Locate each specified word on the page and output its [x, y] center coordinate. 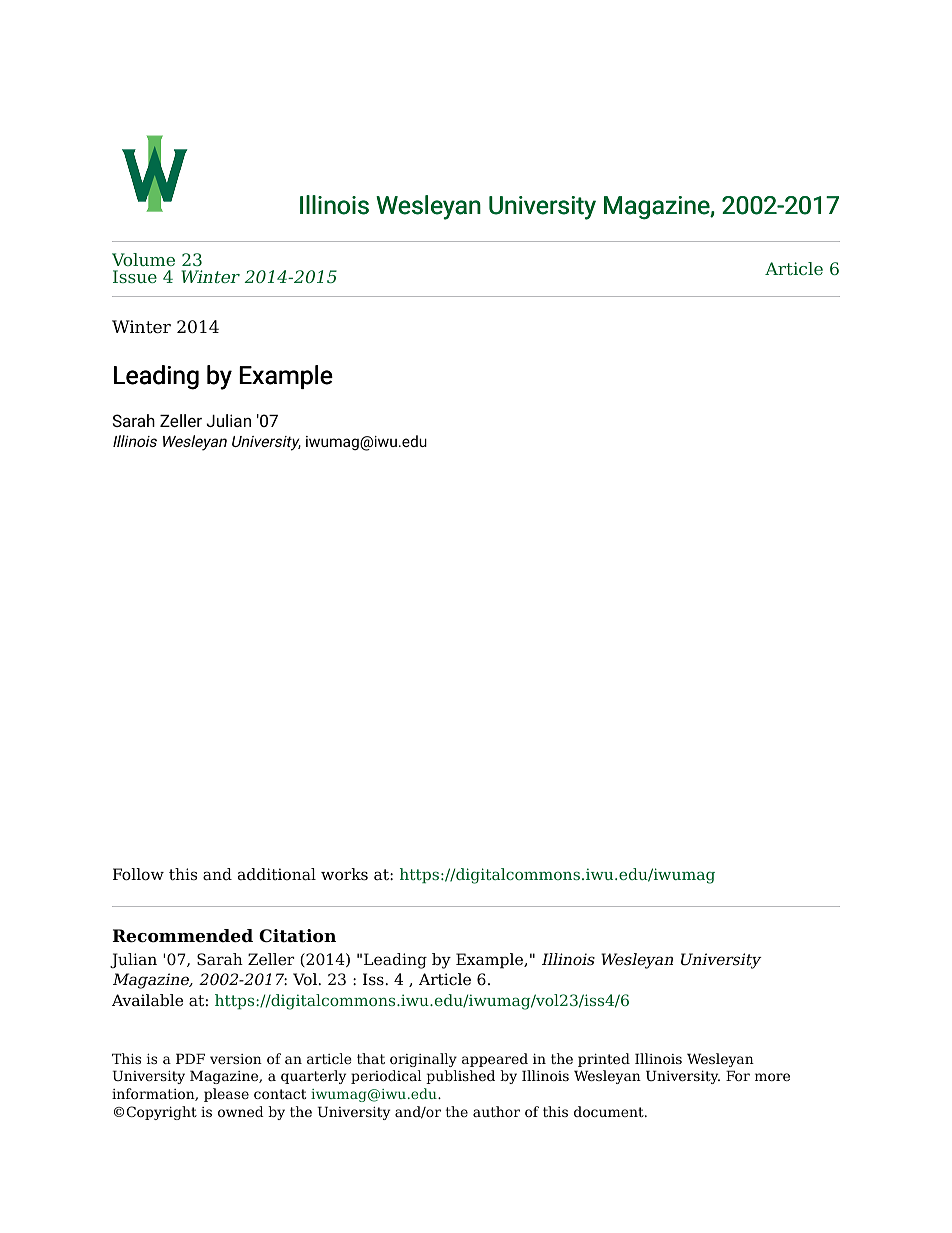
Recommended [182, 936]
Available [147, 1000]
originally [423, 1060]
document [610, 1111]
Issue [135, 276]
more [772, 1077]
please [226, 1095]
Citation [297, 936]
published [460, 1077]
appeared [495, 1060]
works [344, 874]
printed [604, 1060]
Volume [143, 259]
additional [277, 874]
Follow [138, 874]
